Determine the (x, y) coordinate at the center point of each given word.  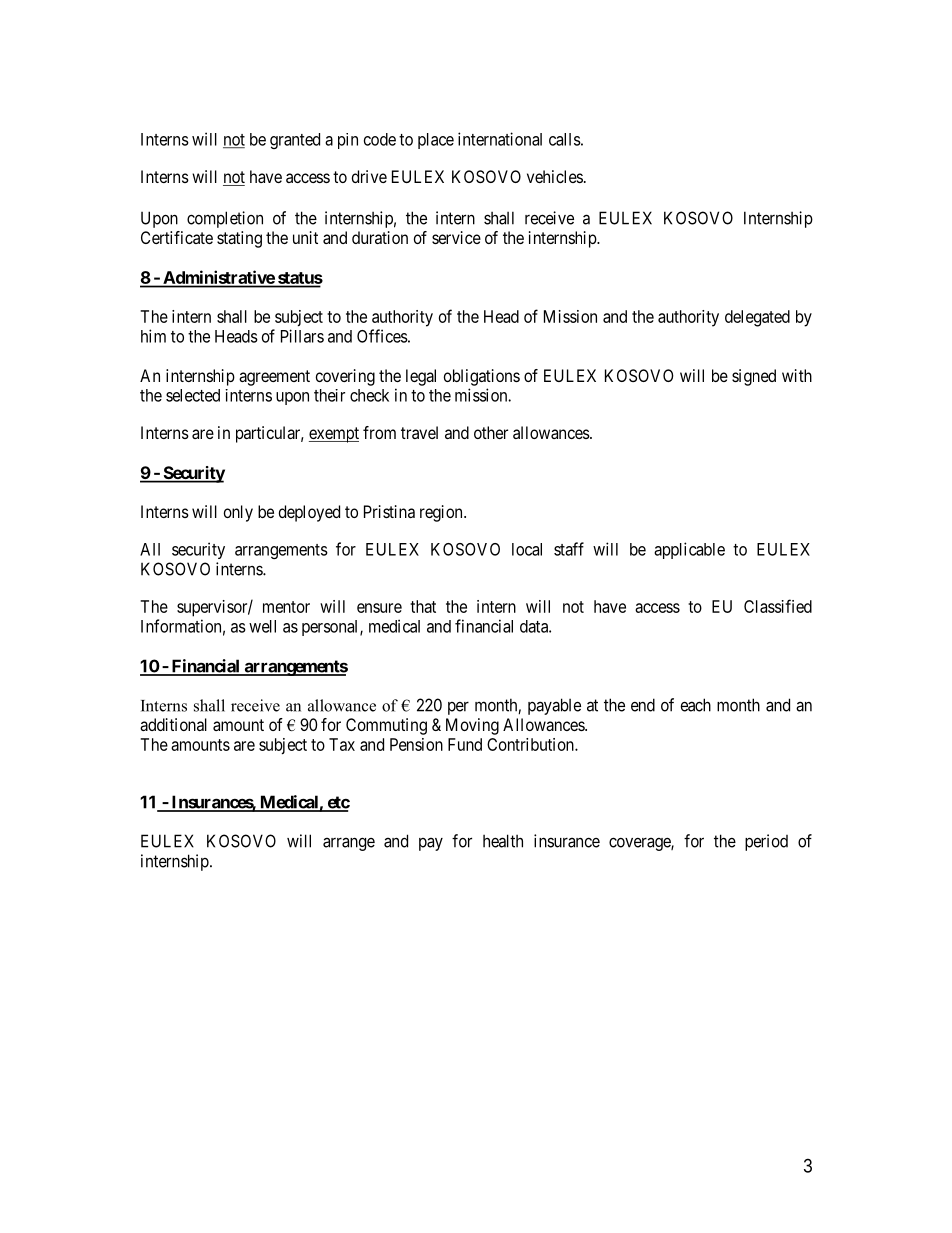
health (503, 841)
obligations (482, 377)
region (442, 513)
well (262, 626)
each (696, 705)
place (436, 141)
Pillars (302, 336)
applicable (689, 550)
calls (565, 139)
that (423, 606)
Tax (342, 744)
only (238, 513)
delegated (757, 318)
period (766, 842)
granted (295, 141)
